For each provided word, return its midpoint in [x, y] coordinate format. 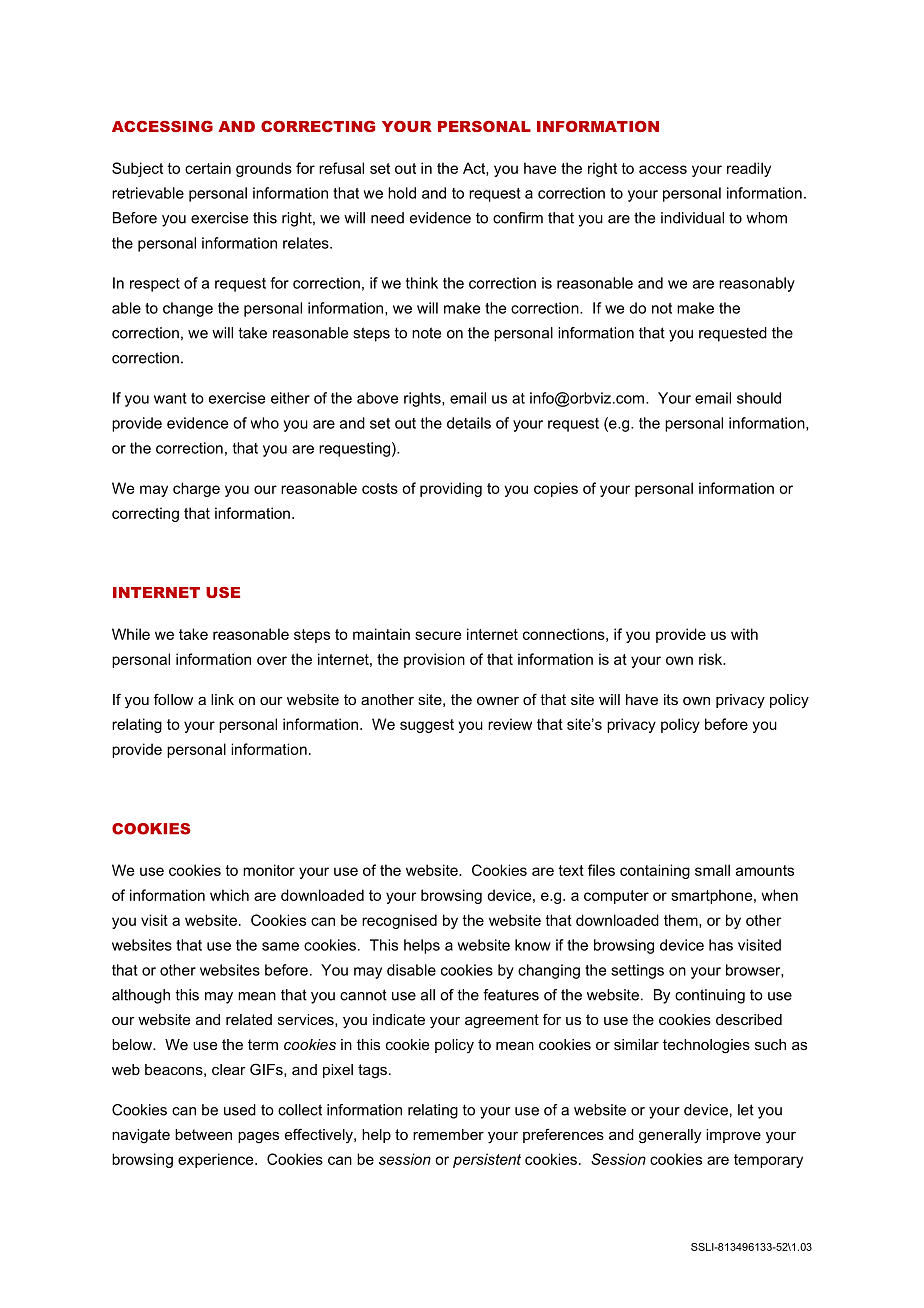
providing [451, 489]
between [203, 1134]
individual [692, 218]
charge [196, 489]
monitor [269, 870]
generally [670, 1136]
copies [556, 489]
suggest [427, 726]
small [712, 870]
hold [402, 193]
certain [208, 168]
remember [448, 1134]
